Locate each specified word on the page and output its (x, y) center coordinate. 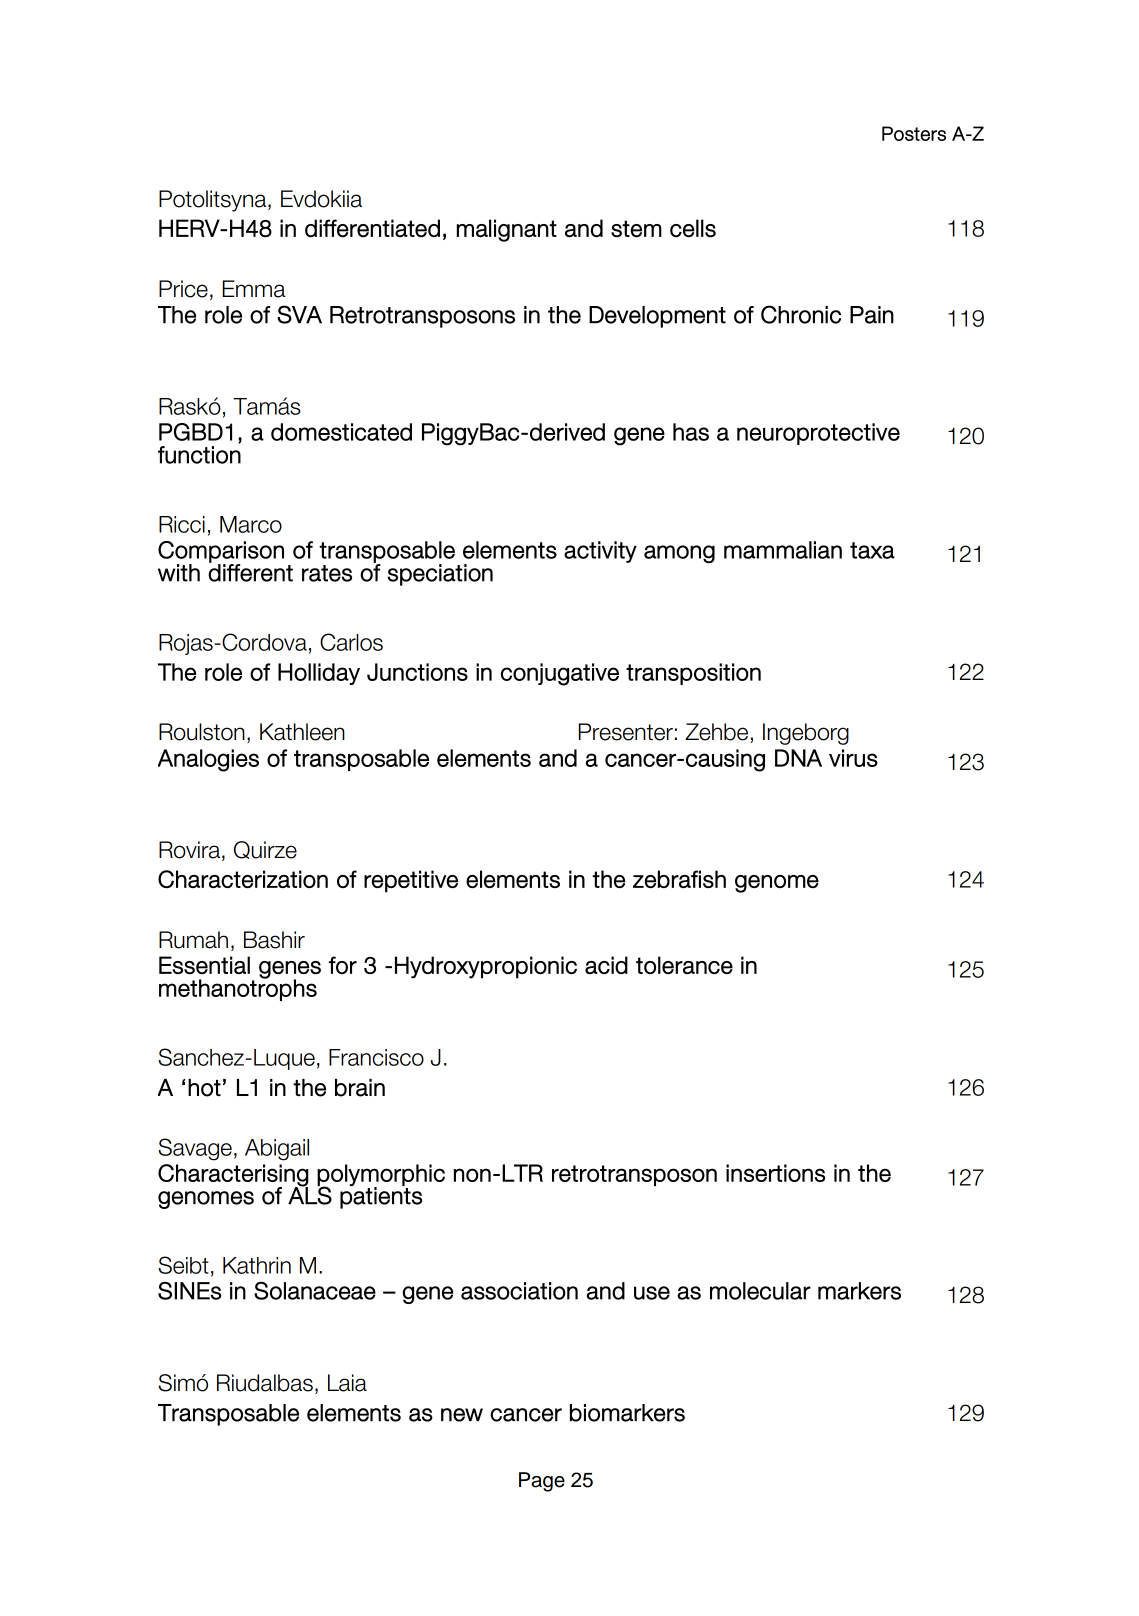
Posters (914, 133)
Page (542, 1482)
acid (606, 965)
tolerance (684, 965)
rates (327, 573)
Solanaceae (315, 1291)
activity (600, 552)
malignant (507, 230)
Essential (204, 965)
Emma (254, 289)
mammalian (783, 550)
